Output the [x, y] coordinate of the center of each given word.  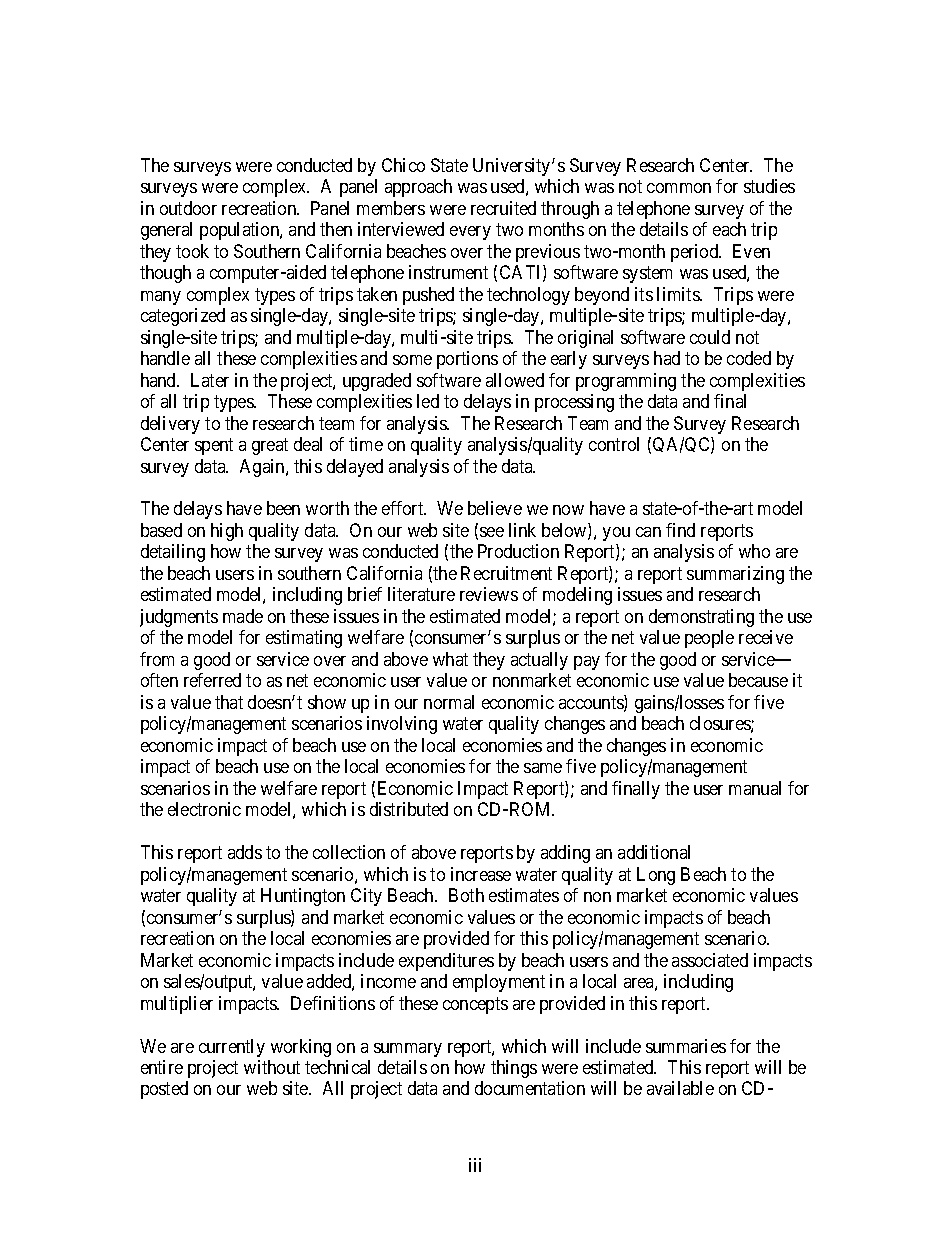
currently [232, 1048]
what [450, 659]
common [679, 188]
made [243, 616]
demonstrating [701, 618]
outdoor [188, 208]
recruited [503, 208]
